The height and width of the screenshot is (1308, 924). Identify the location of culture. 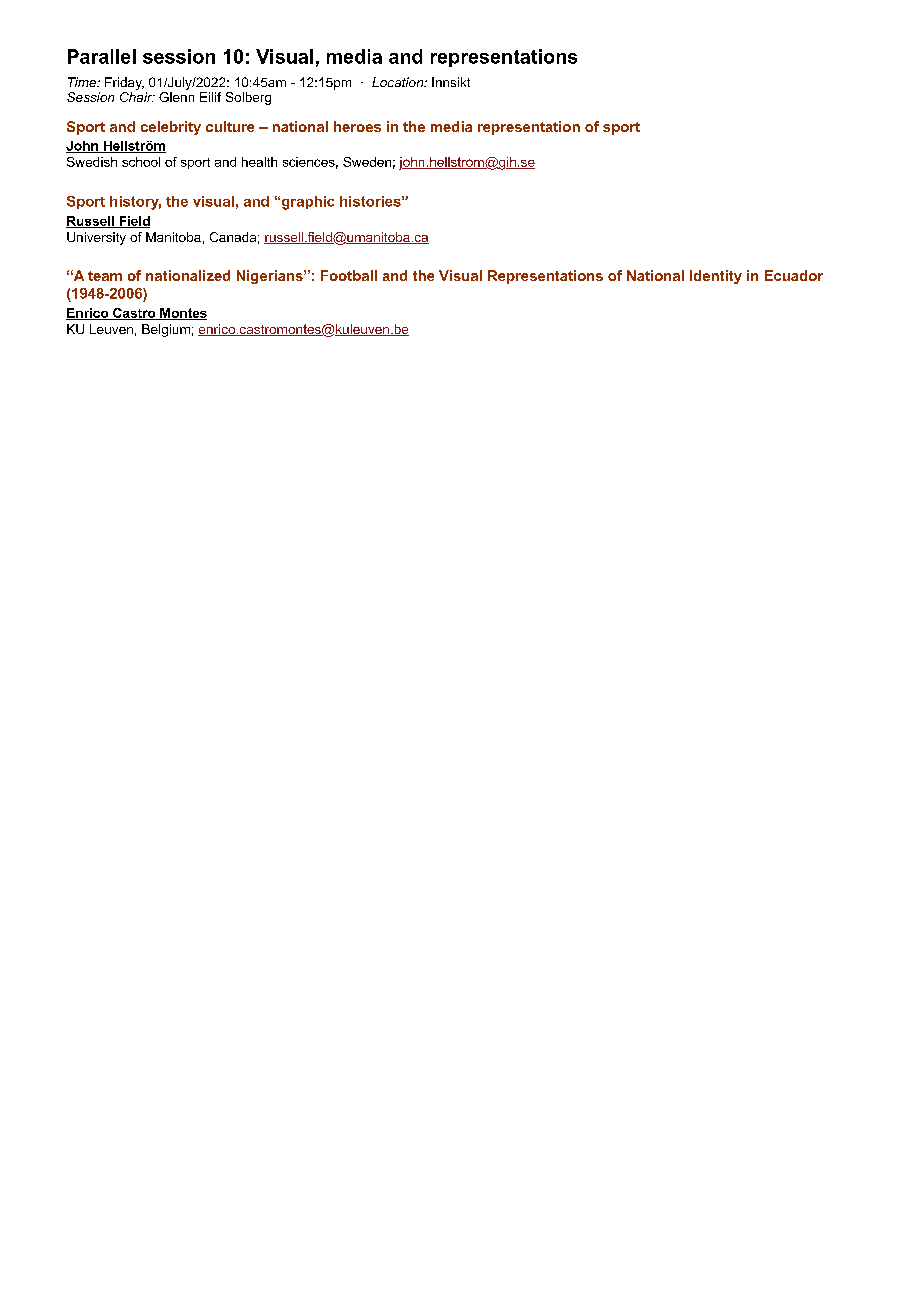
(230, 126).
